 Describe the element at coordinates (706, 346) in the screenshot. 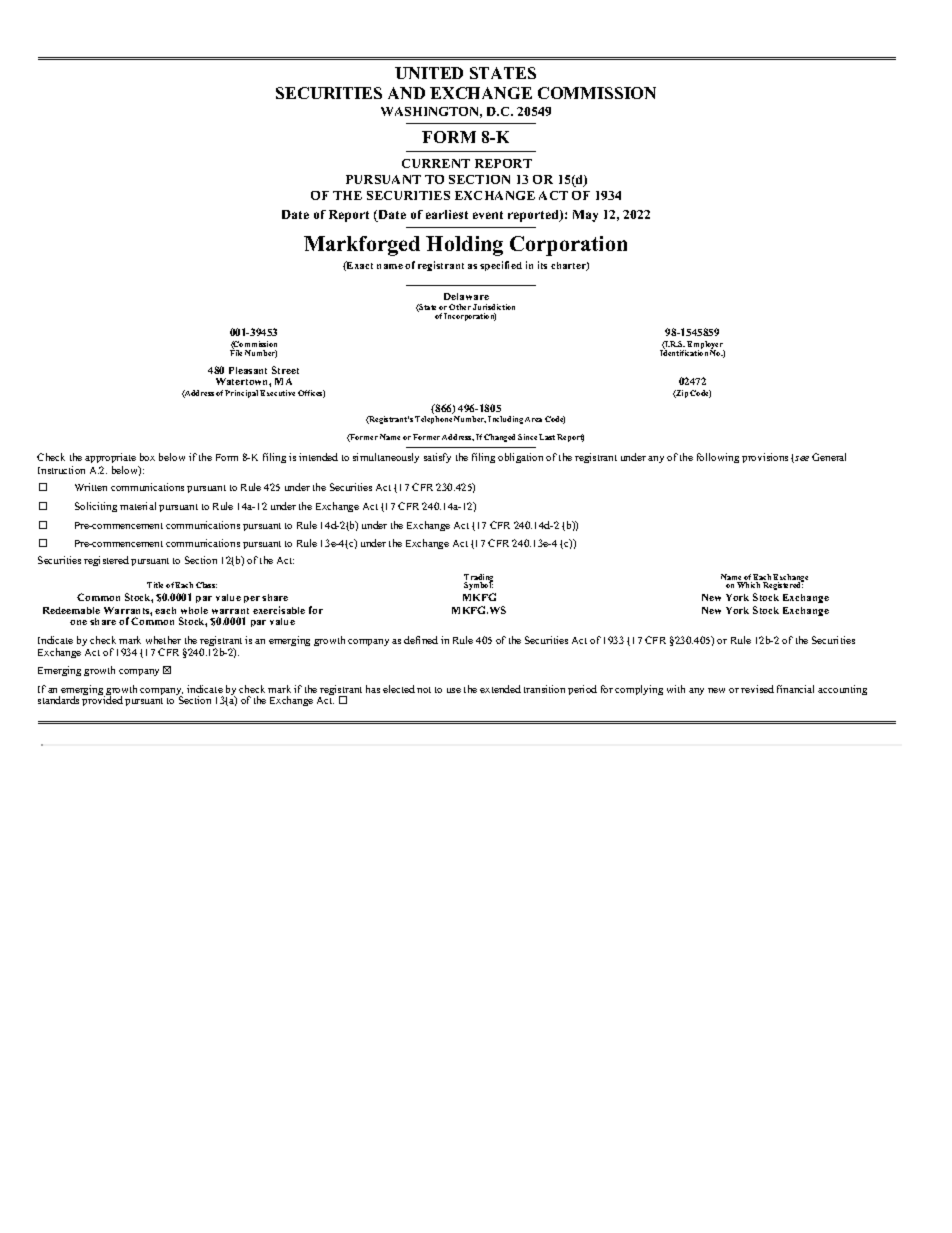

I see `Employer` at that location.
